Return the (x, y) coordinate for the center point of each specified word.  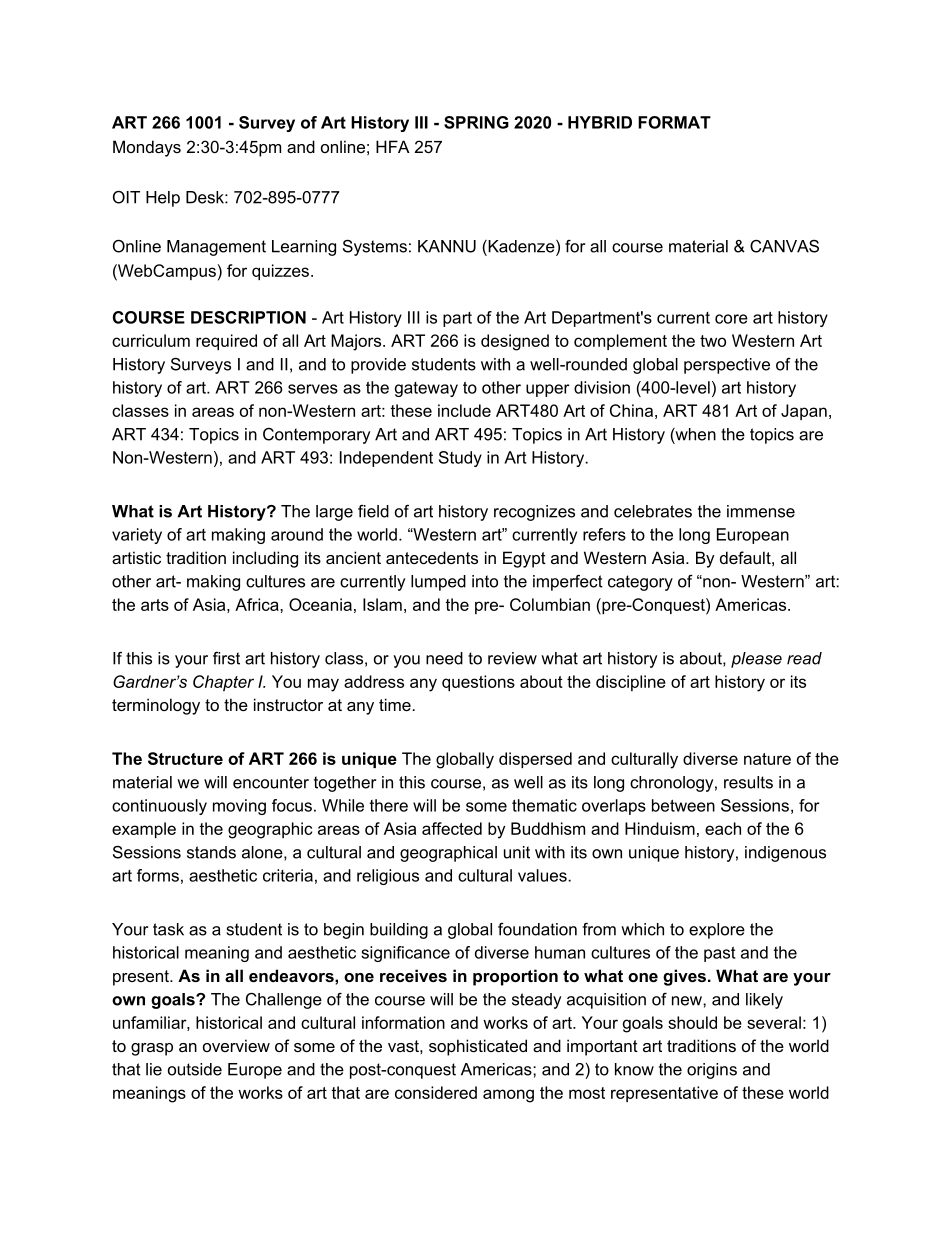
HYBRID (600, 122)
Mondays (147, 148)
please (756, 660)
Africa (258, 604)
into (485, 581)
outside (195, 1069)
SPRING (476, 122)
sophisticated (478, 1047)
